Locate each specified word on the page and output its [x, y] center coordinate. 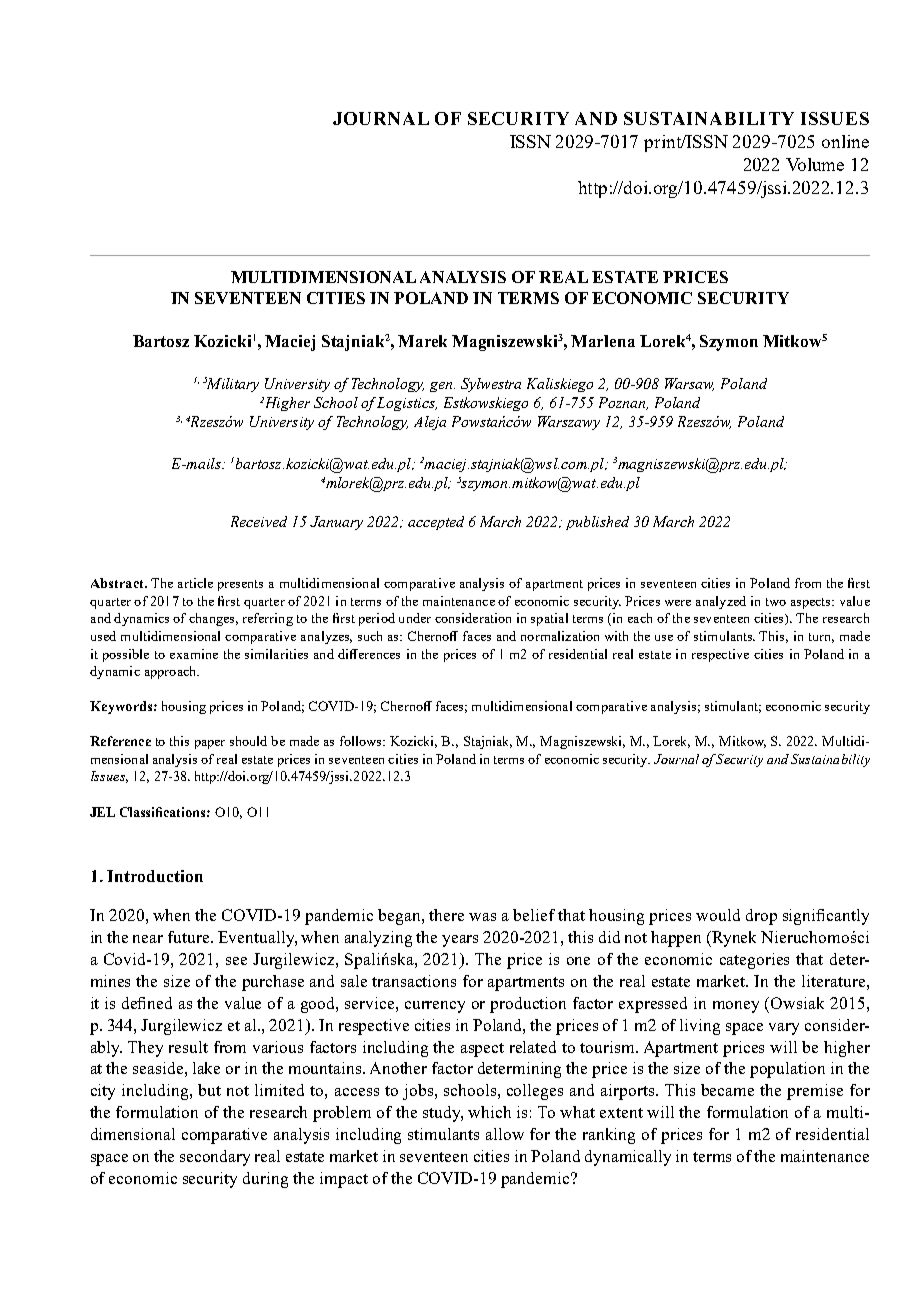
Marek [422, 341]
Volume [815, 164]
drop [761, 917]
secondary [215, 1158]
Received [259, 521]
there [446, 915]
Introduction [155, 876]
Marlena [603, 341]
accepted [436, 523]
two [776, 602]
